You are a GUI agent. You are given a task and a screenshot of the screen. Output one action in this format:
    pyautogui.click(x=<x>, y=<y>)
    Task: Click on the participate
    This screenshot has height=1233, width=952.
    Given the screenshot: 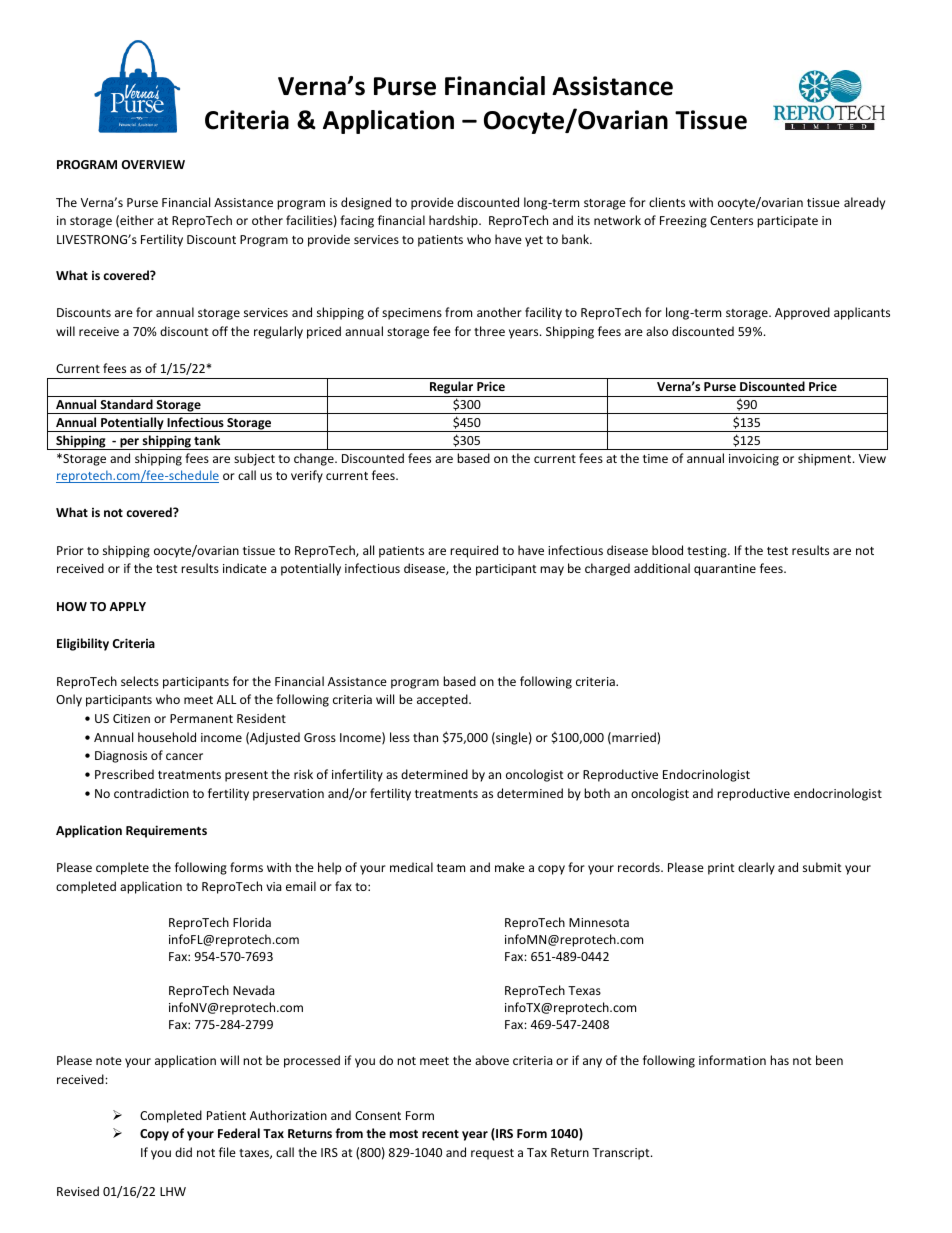 What is the action you would take?
    pyautogui.click(x=787, y=222)
